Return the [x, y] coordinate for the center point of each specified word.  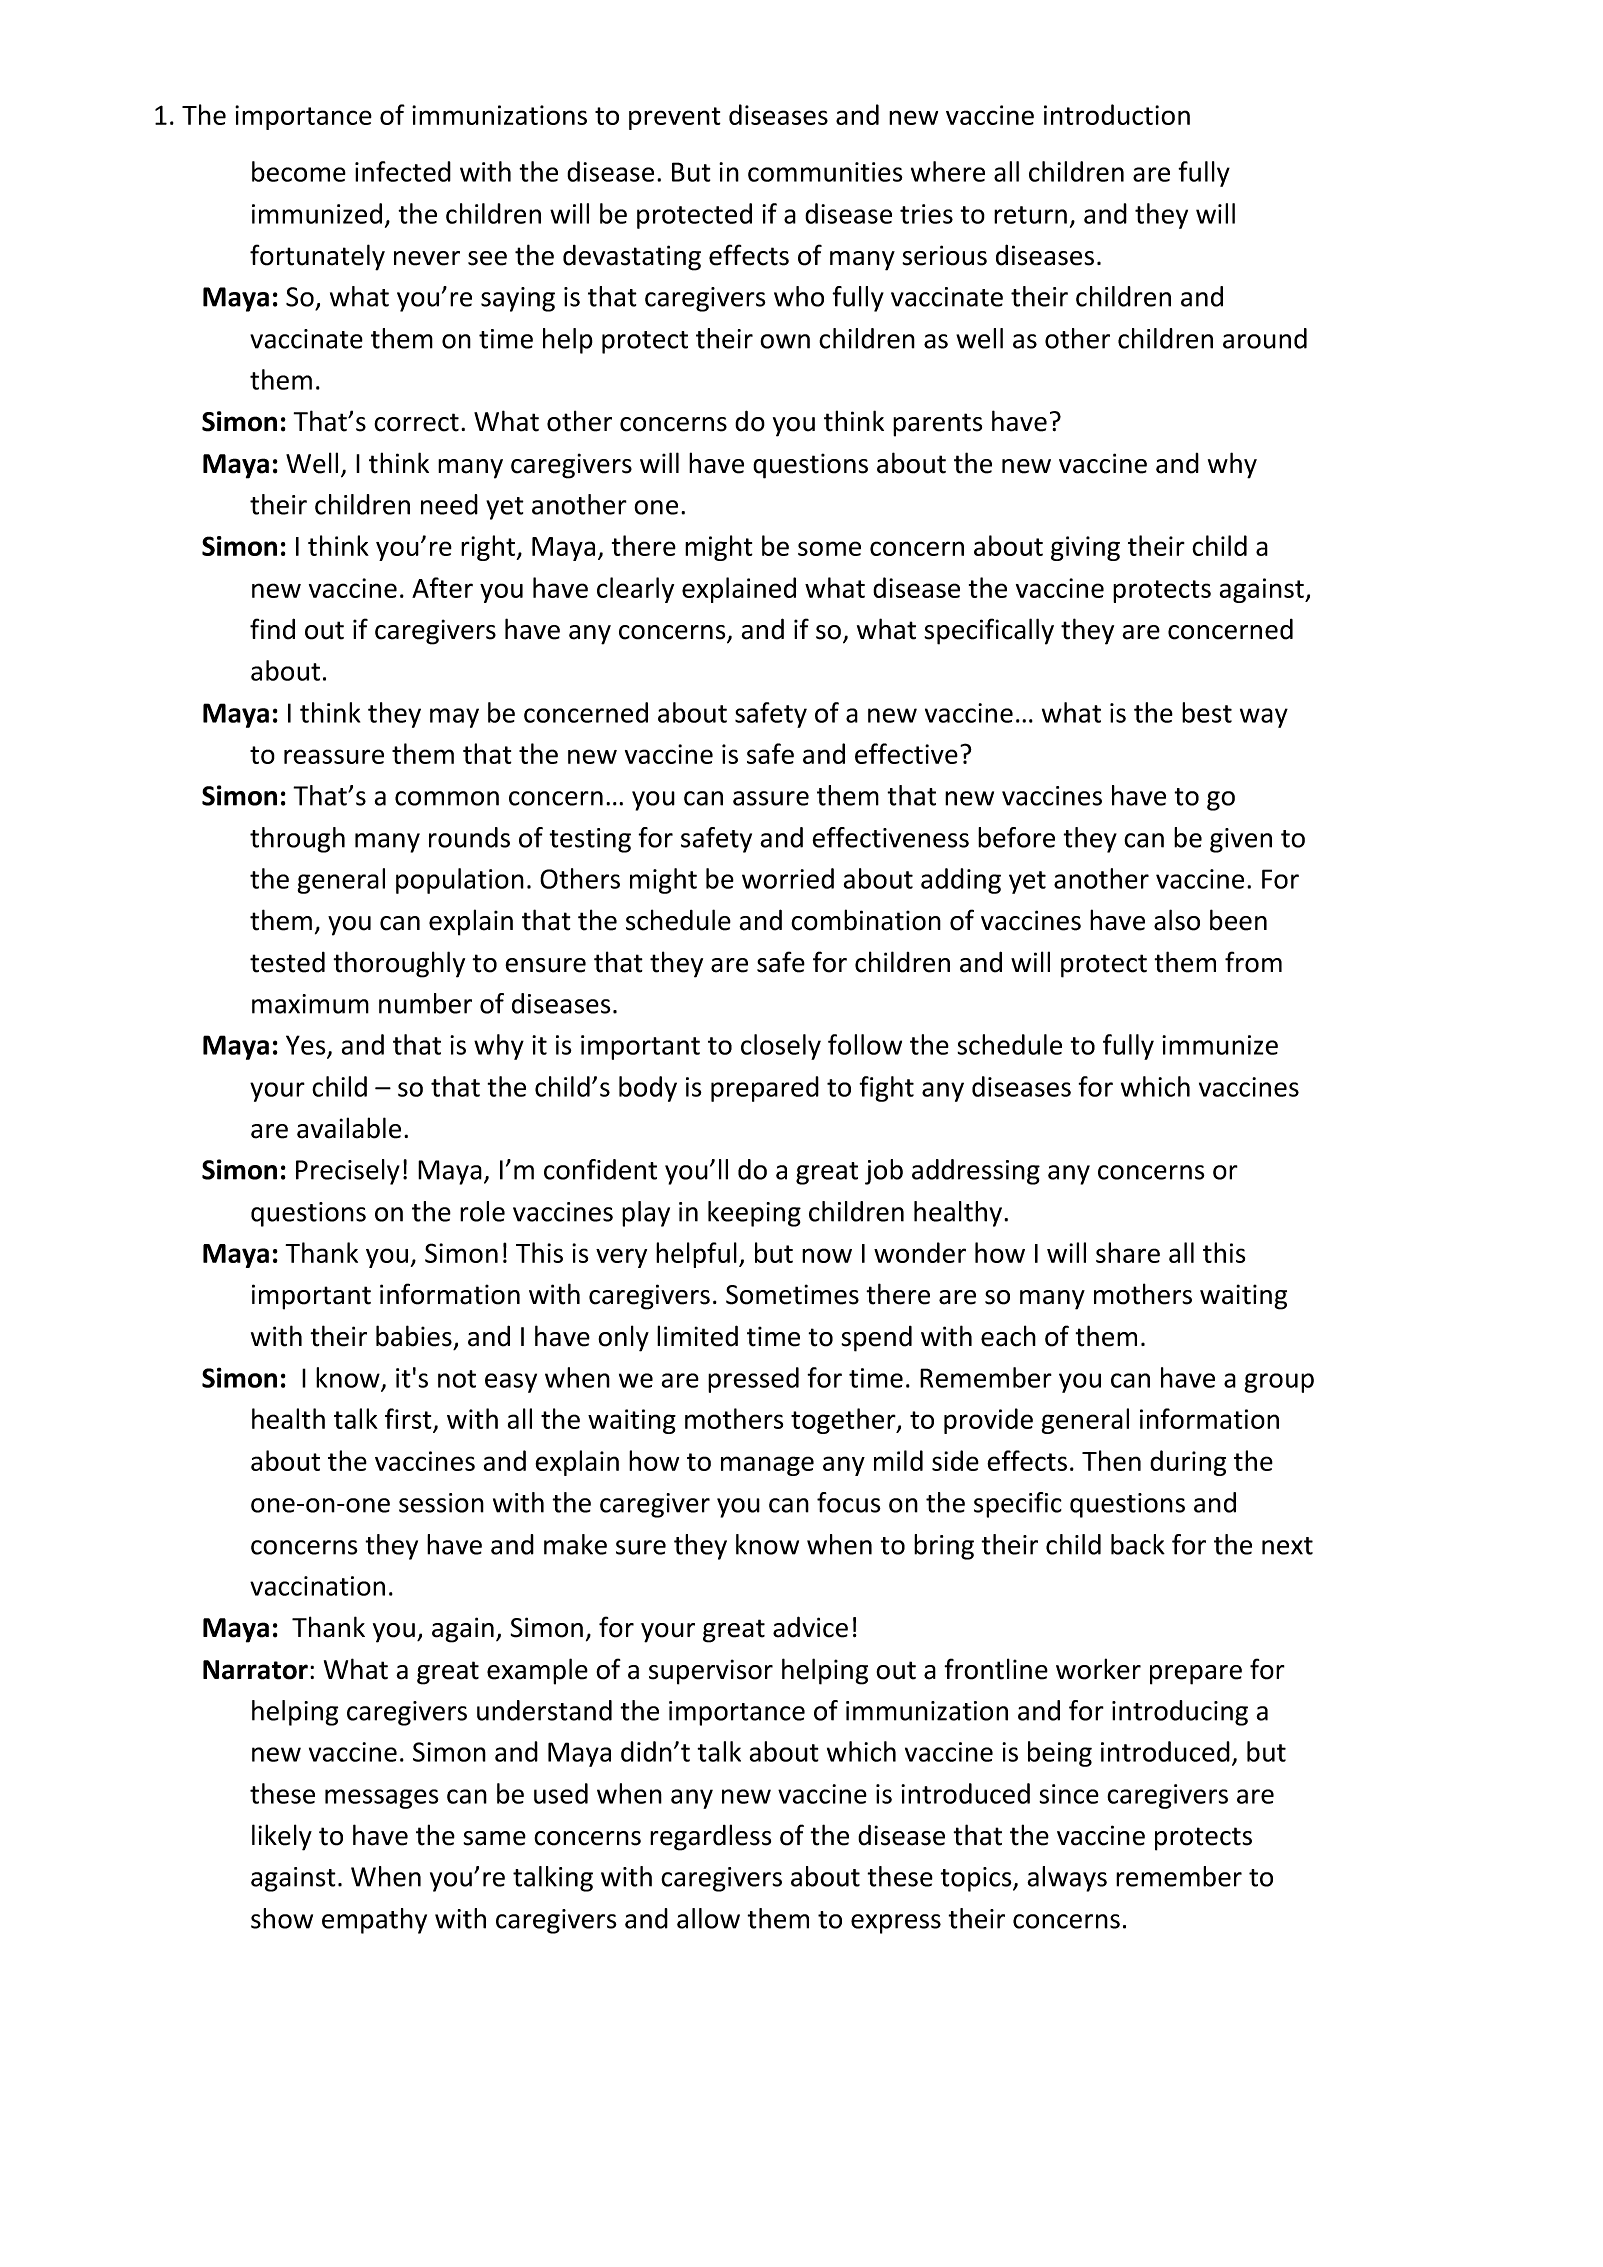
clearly [635, 590]
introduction [1117, 114]
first [409, 1420]
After [442, 587]
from [1253, 962]
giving [1085, 548]
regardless [710, 1837]
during [1188, 1463]
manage [767, 1466]
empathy [374, 1921]
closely [781, 1047]
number [425, 1003]
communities [825, 172]
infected [403, 171]
